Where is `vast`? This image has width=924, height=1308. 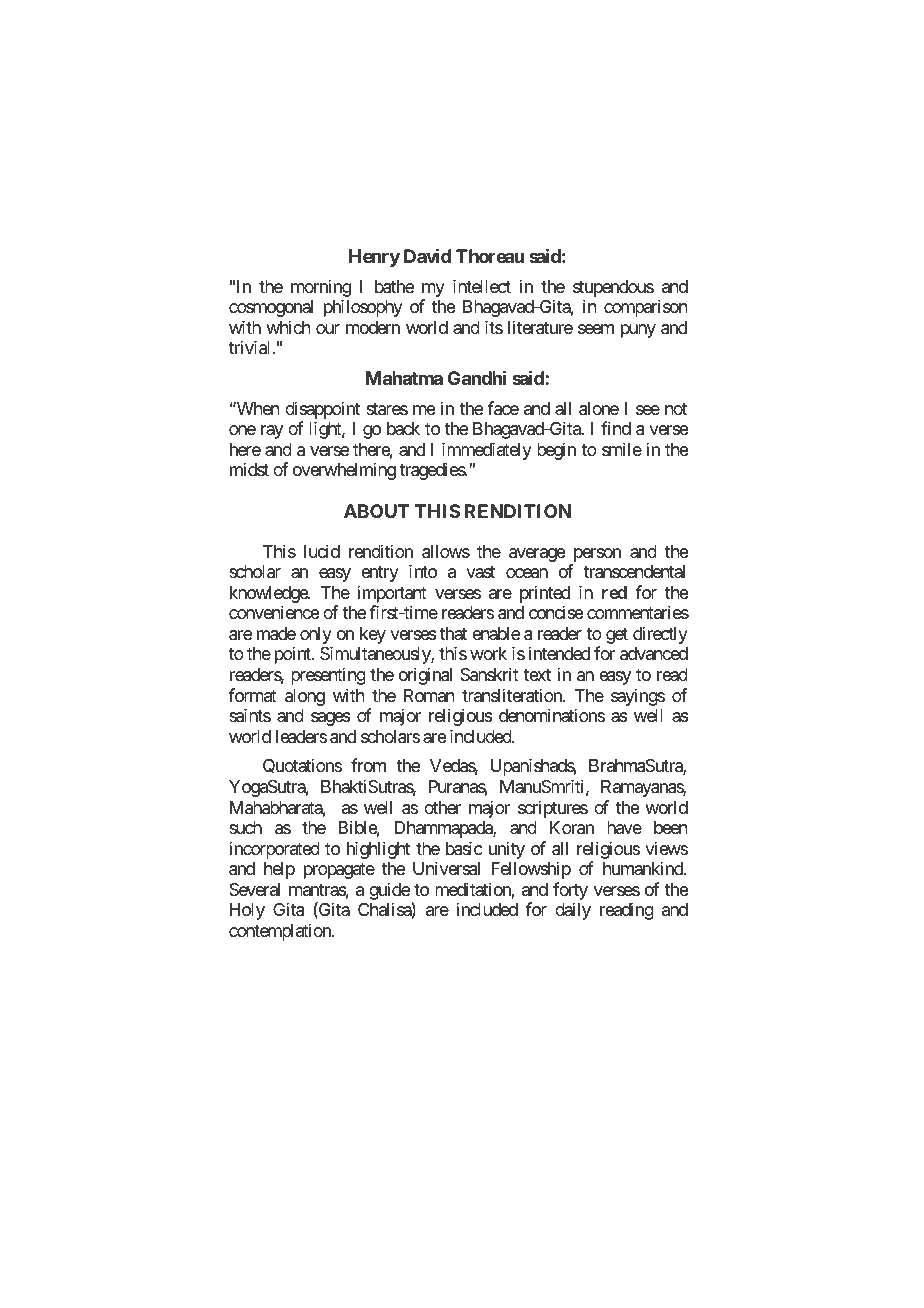
vast is located at coordinates (480, 572).
